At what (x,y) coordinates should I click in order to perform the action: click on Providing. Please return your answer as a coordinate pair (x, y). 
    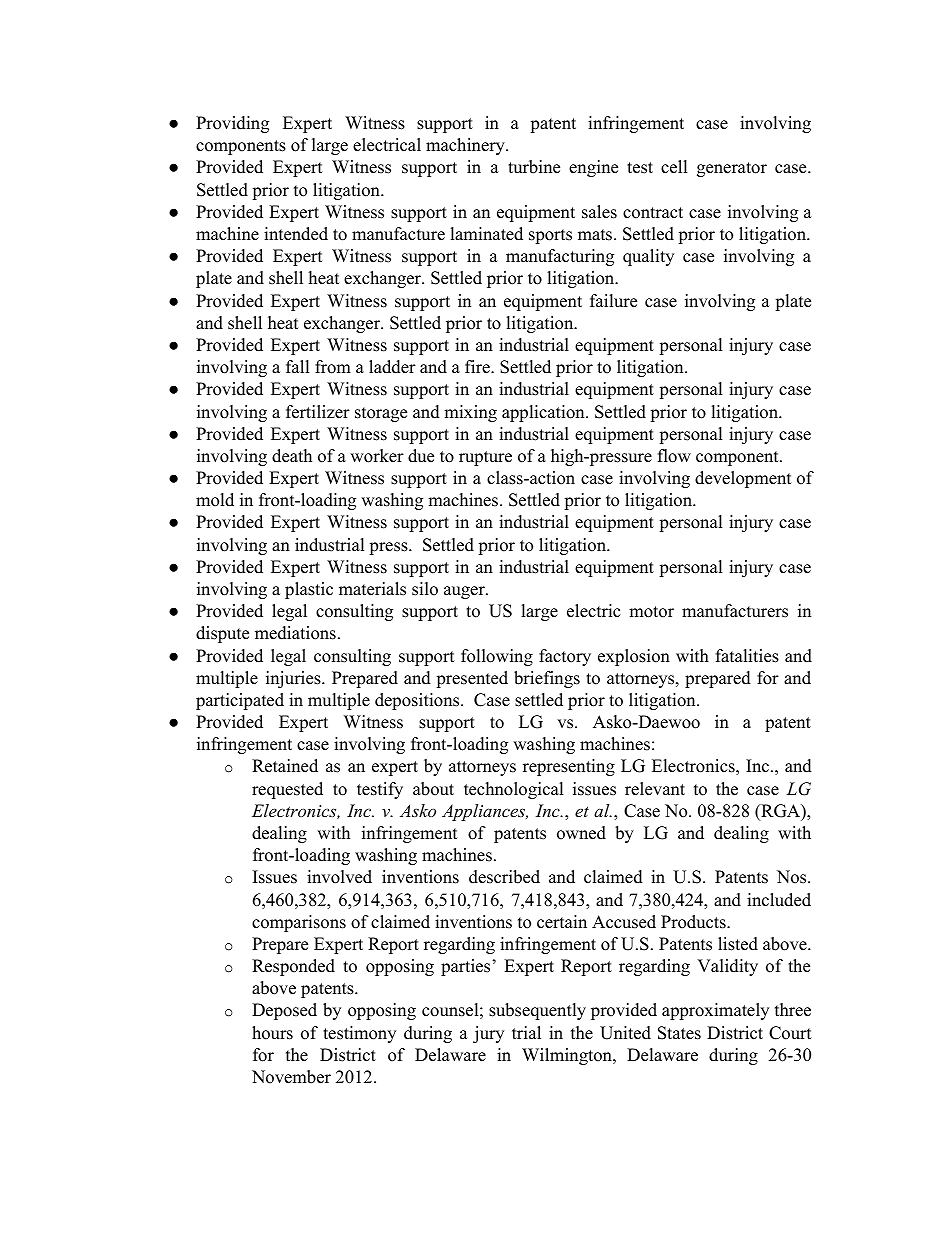
    Looking at the image, I should click on (232, 124).
